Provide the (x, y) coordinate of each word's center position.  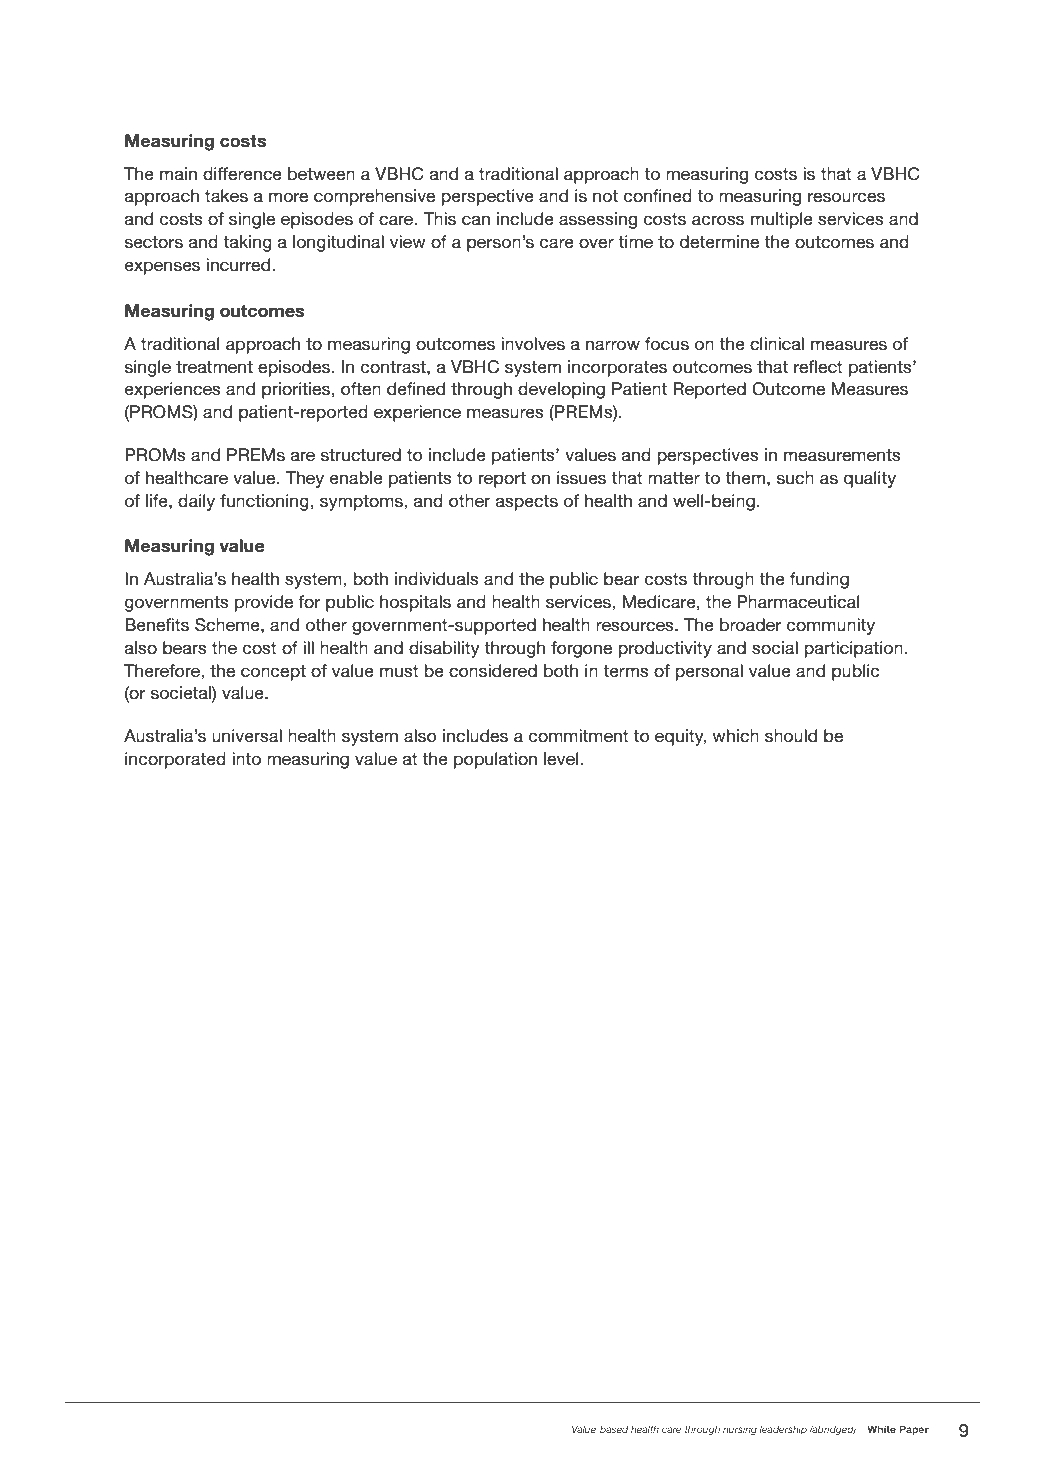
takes (226, 195)
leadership (783, 1430)
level (562, 758)
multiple (782, 220)
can (476, 220)
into (246, 759)
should (791, 736)
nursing (740, 1430)
